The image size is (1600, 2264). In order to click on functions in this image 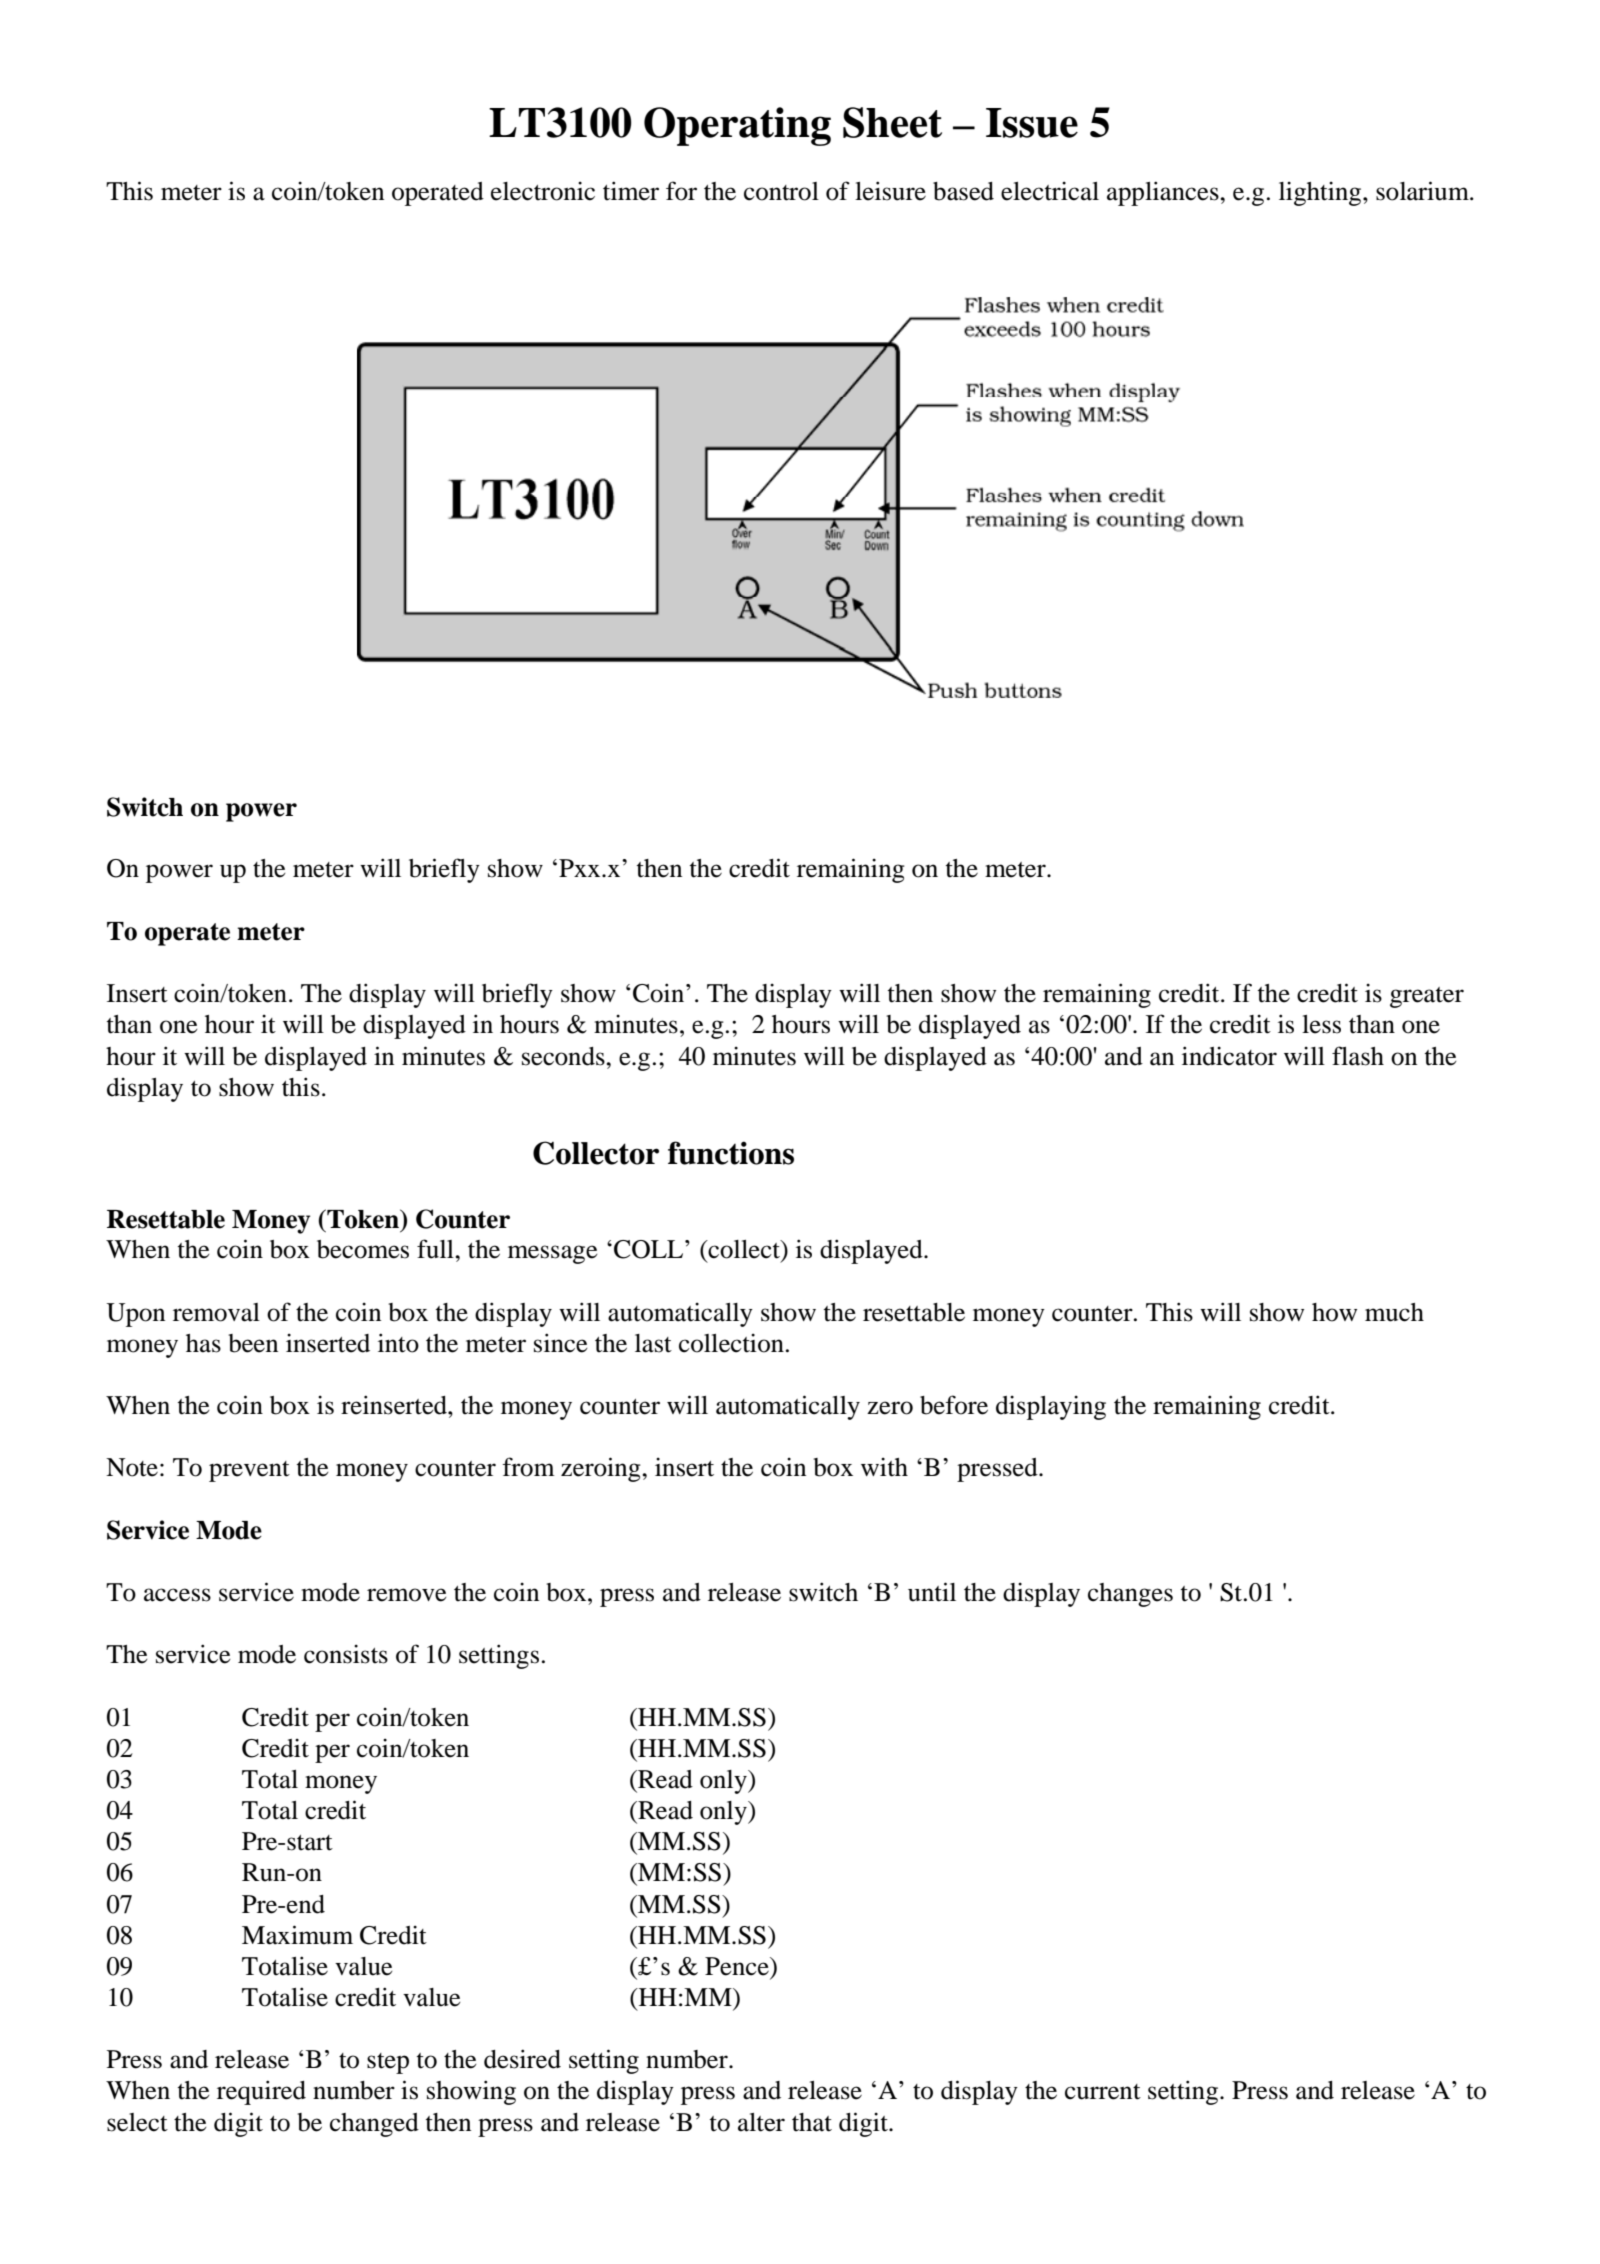, I will do `click(731, 1153)`.
